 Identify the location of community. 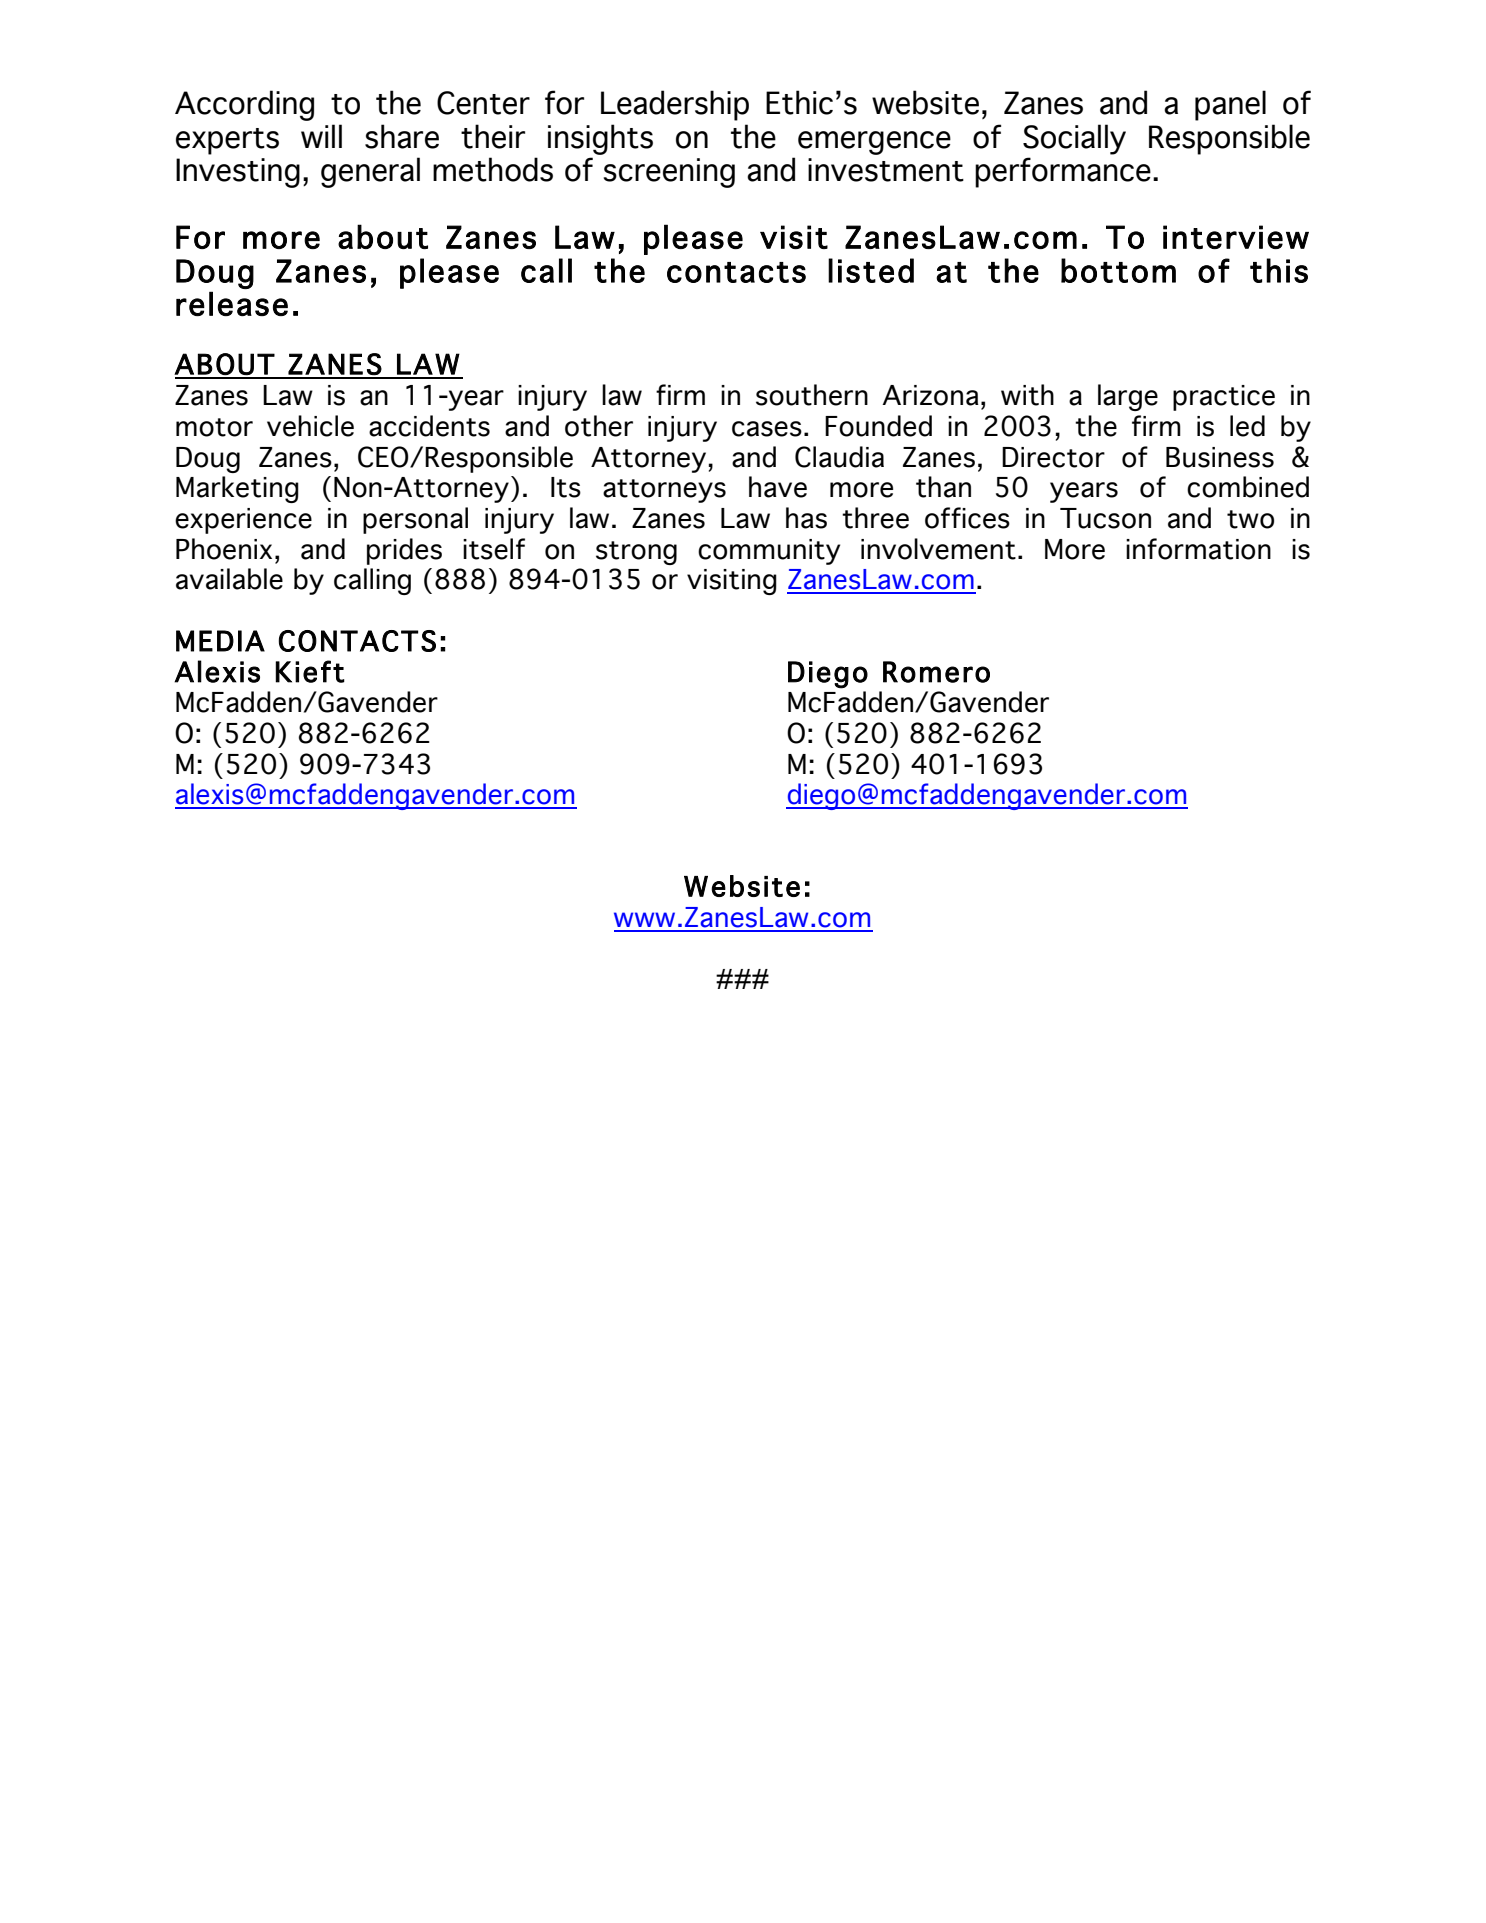
(769, 552).
